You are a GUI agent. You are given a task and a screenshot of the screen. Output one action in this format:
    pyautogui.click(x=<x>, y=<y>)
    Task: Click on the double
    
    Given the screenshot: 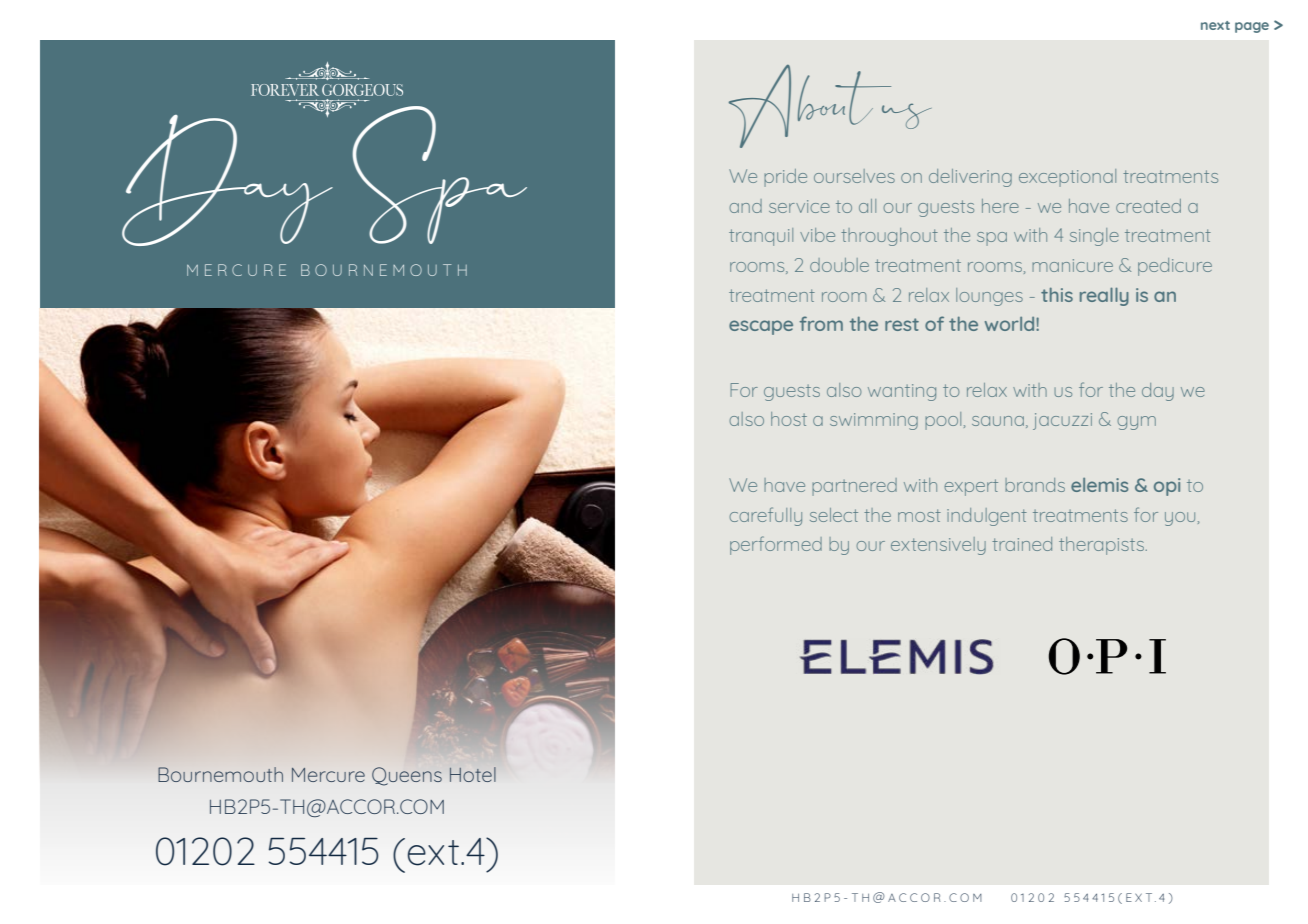 What is the action you would take?
    pyautogui.click(x=839, y=265)
